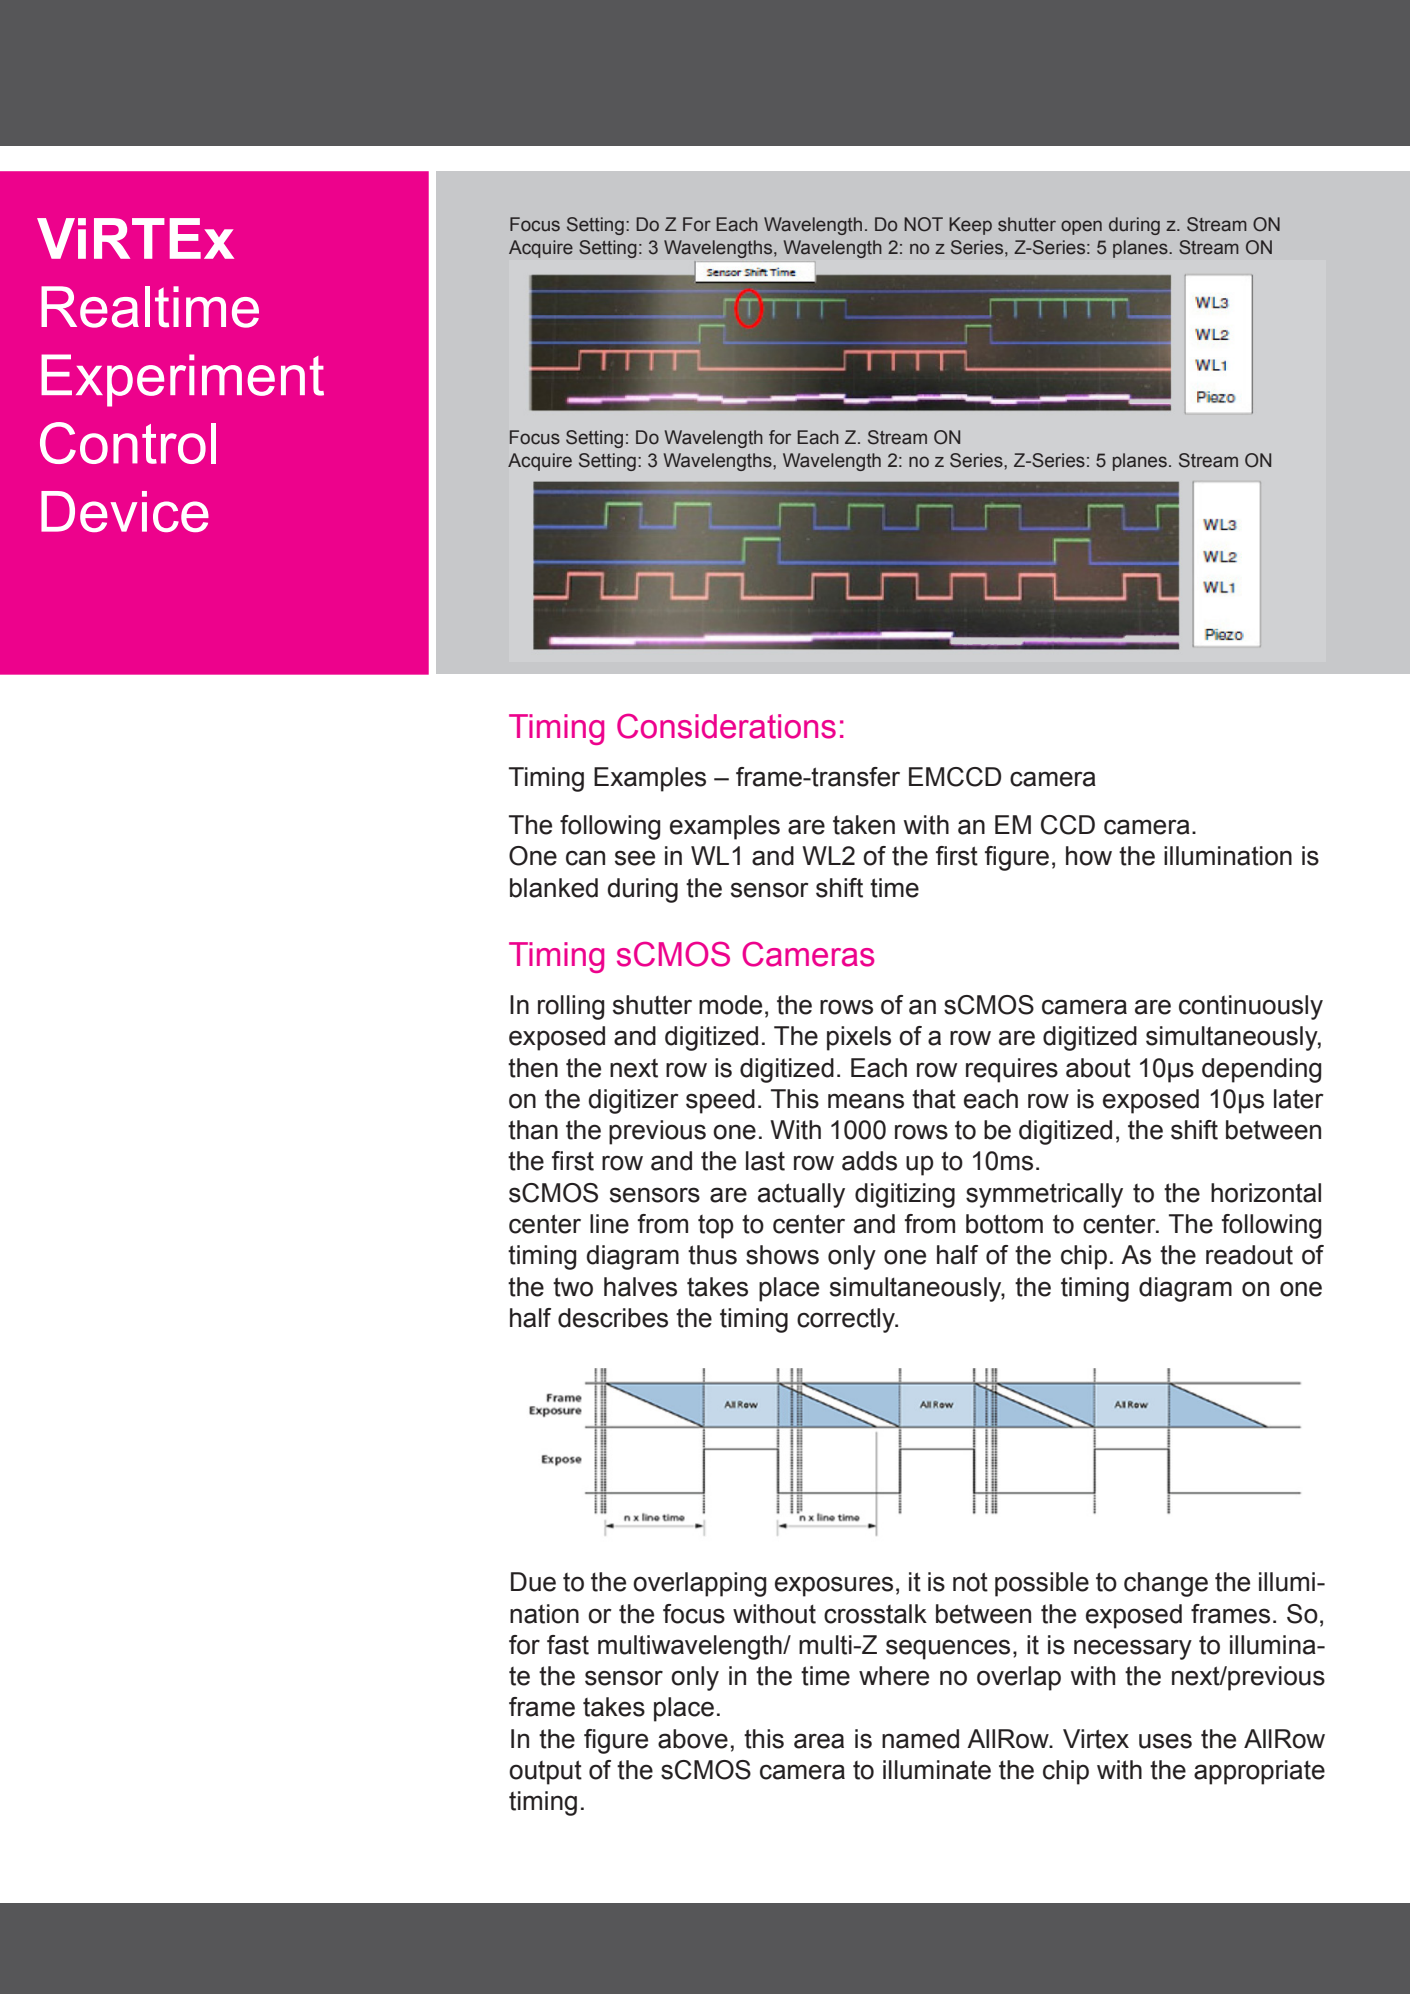 The image size is (1410, 1994). I want to click on readout, so click(1249, 1255).
